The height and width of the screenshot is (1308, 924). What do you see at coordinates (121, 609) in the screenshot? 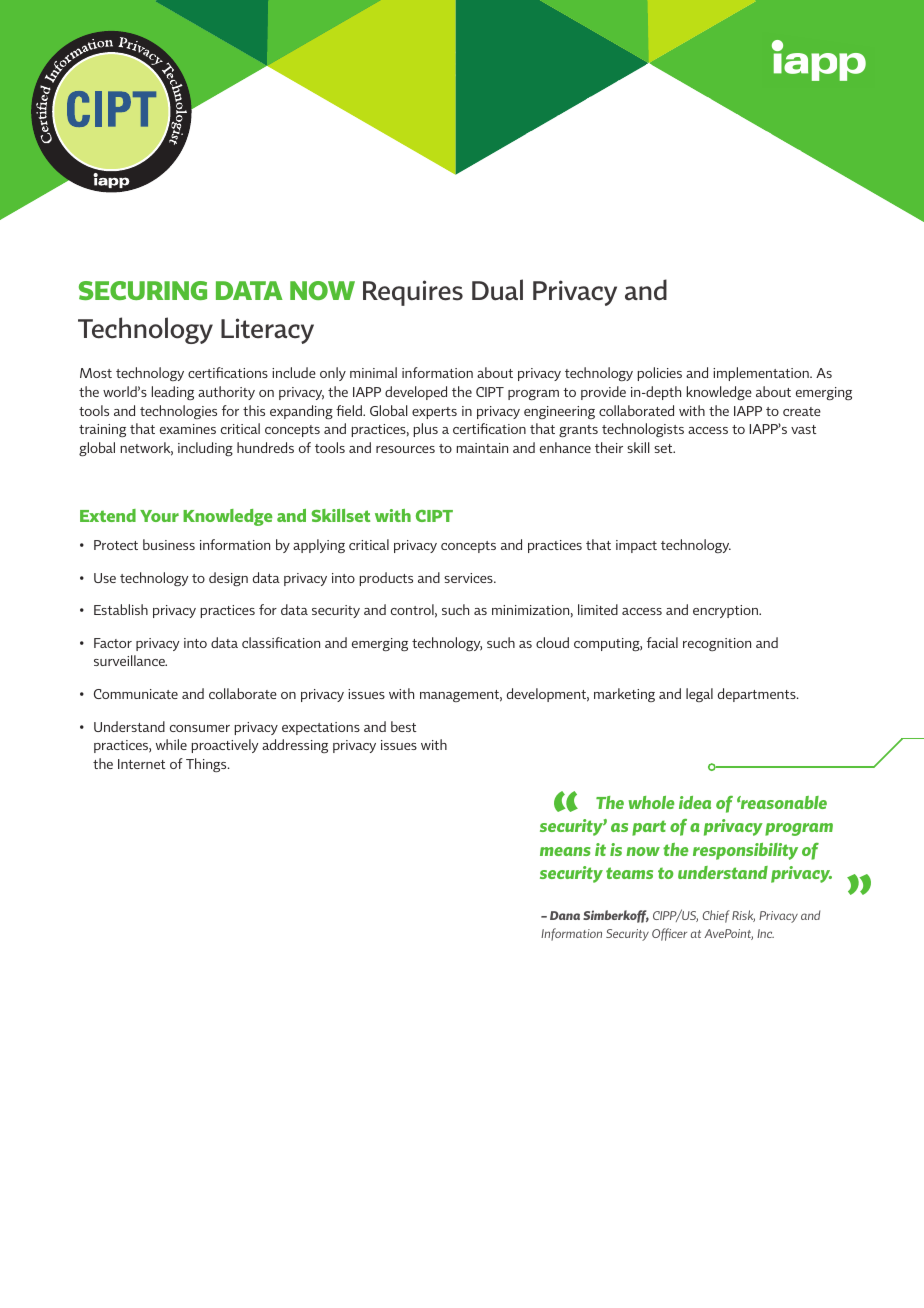
I see `Establish` at bounding box center [121, 609].
